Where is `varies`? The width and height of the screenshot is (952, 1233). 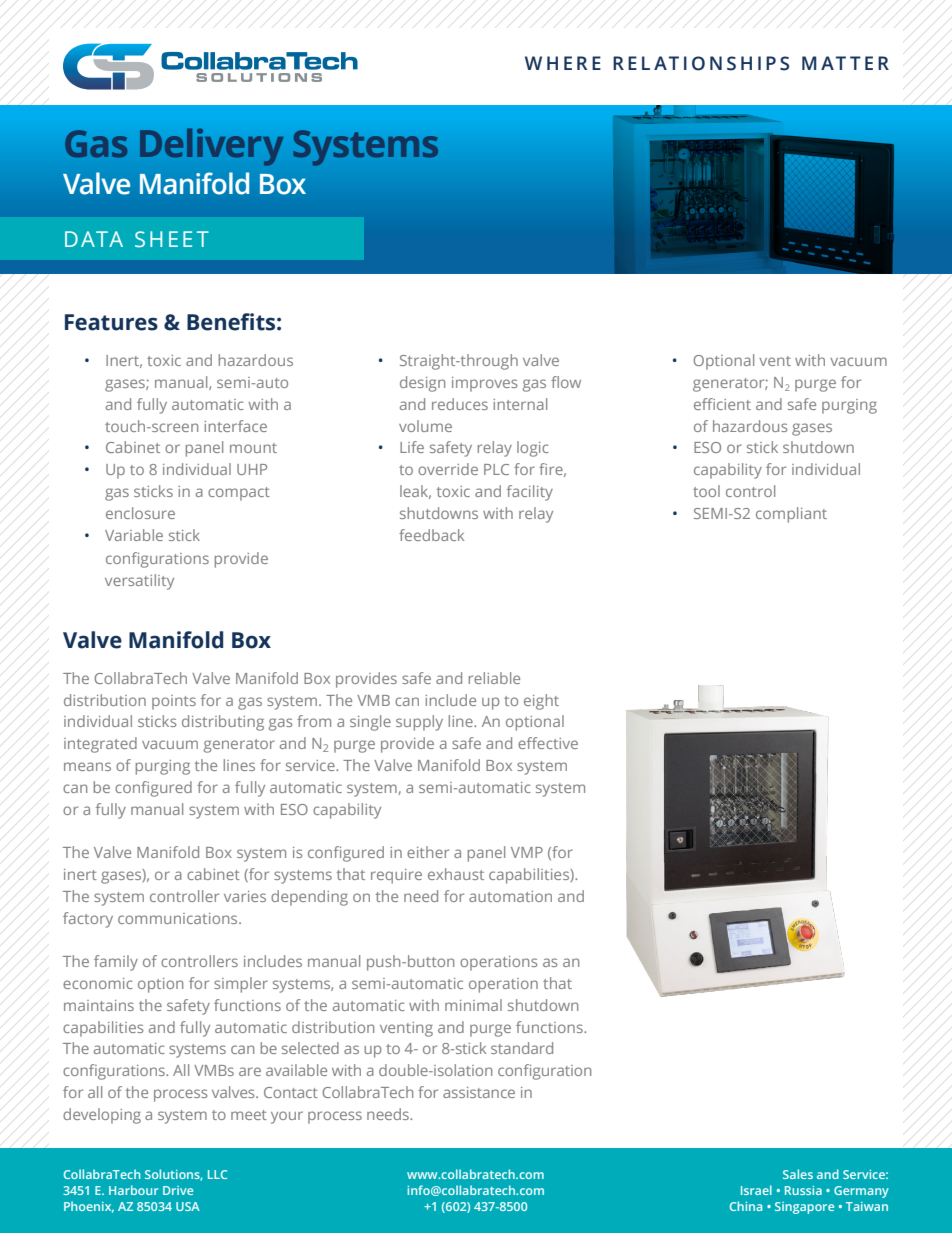 varies is located at coordinates (245, 896).
